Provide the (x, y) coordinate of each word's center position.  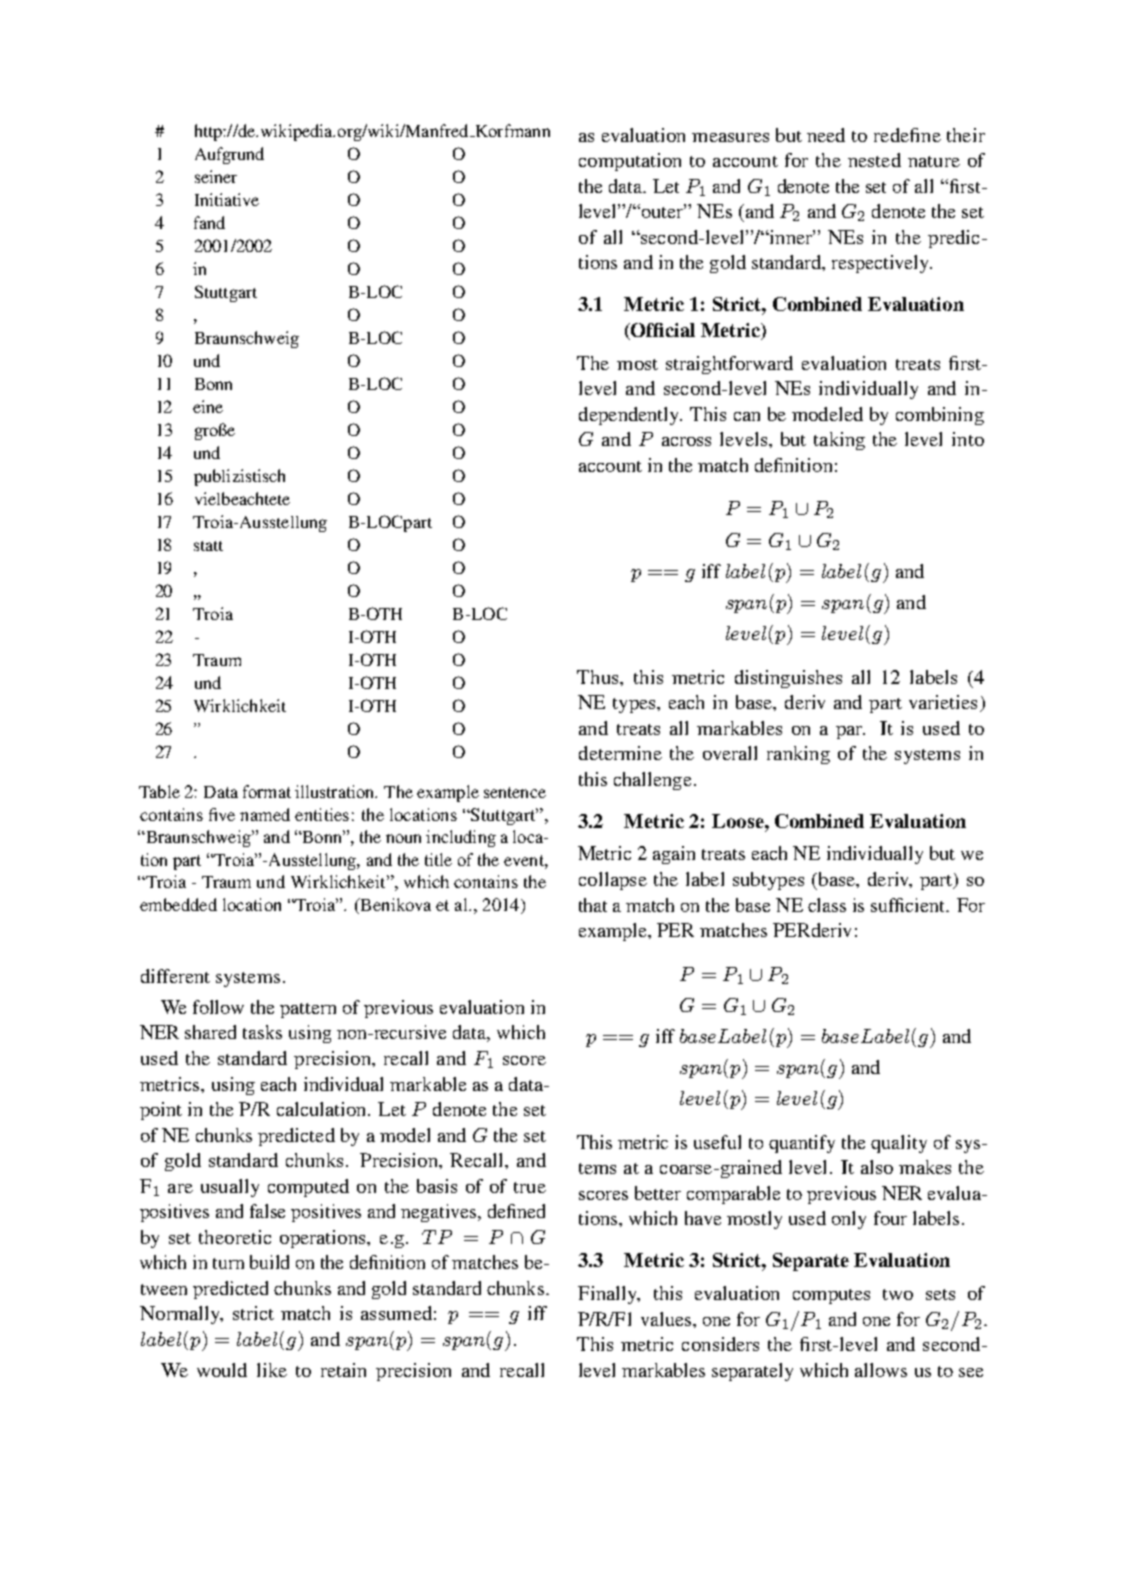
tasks (262, 1032)
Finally (608, 1295)
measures (730, 137)
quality (899, 1144)
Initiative (227, 199)
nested (874, 160)
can (747, 416)
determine (620, 753)
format (267, 791)
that (593, 905)
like (272, 1370)
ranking (798, 755)
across (686, 441)
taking (839, 441)
